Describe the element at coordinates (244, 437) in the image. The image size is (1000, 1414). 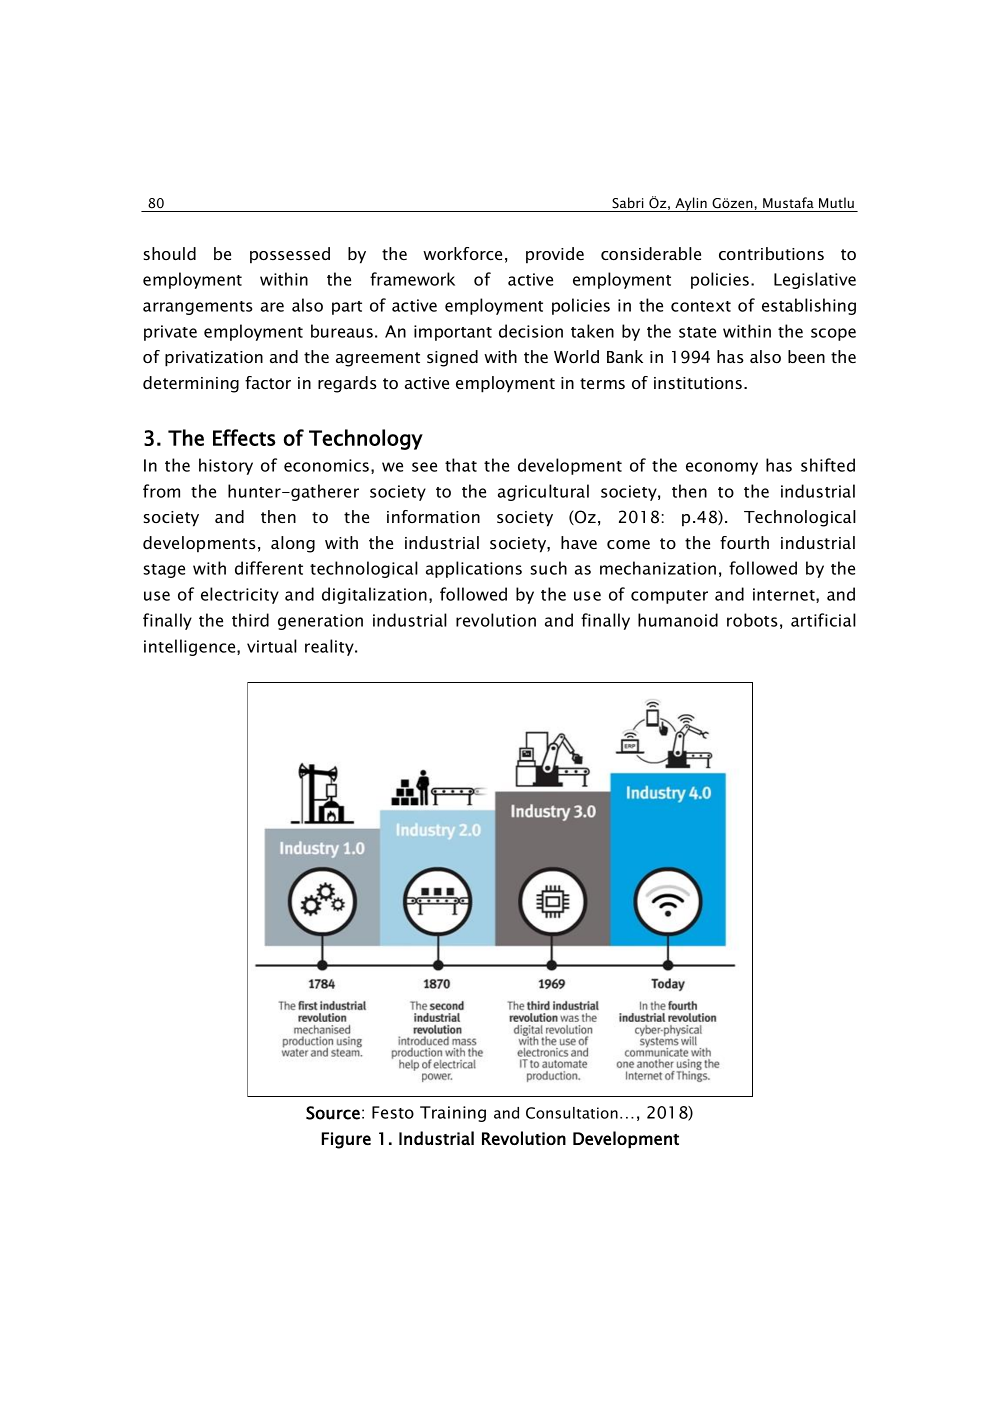
I see `Effects` at that location.
